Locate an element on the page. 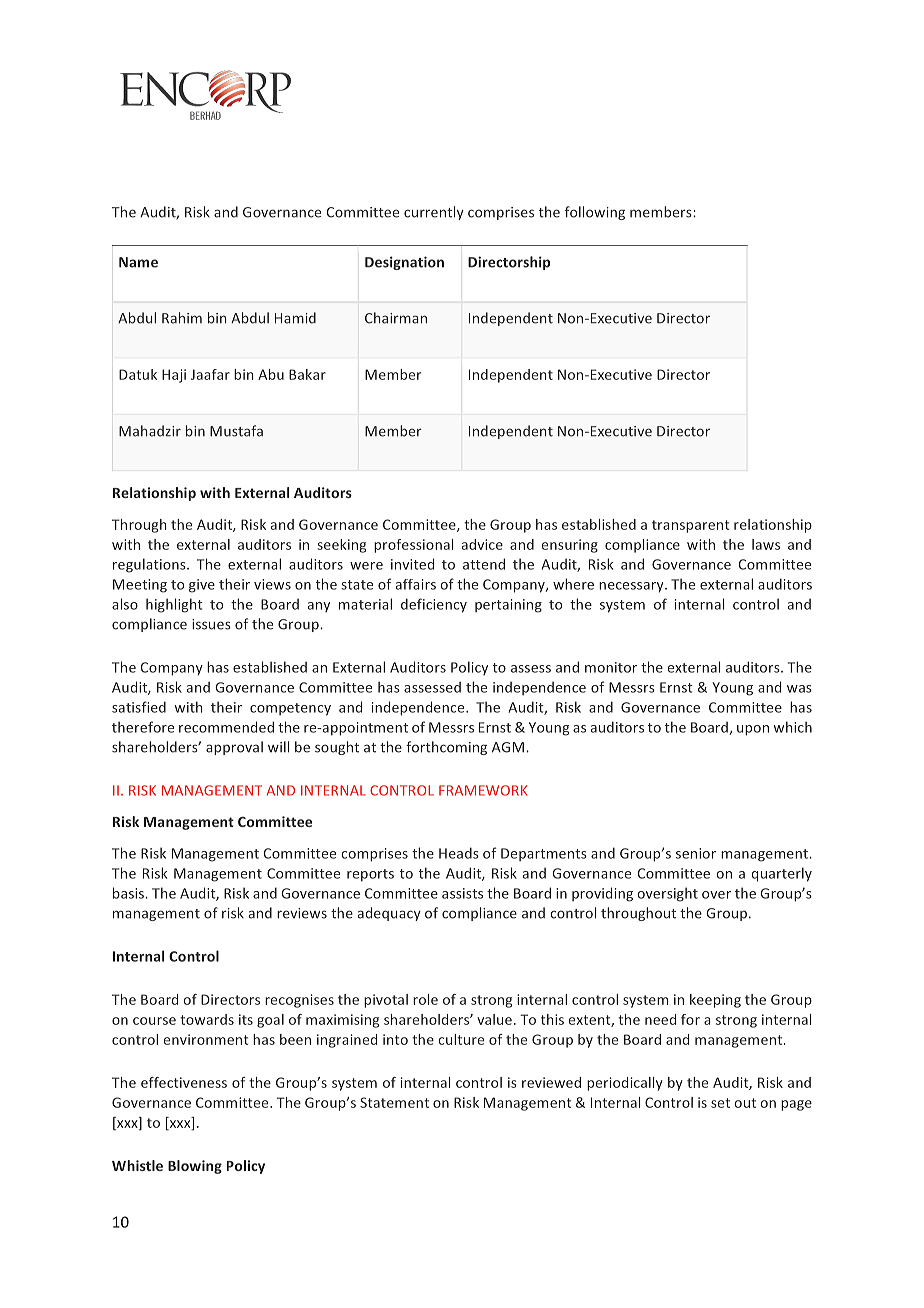  Heads is located at coordinates (459, 853).
